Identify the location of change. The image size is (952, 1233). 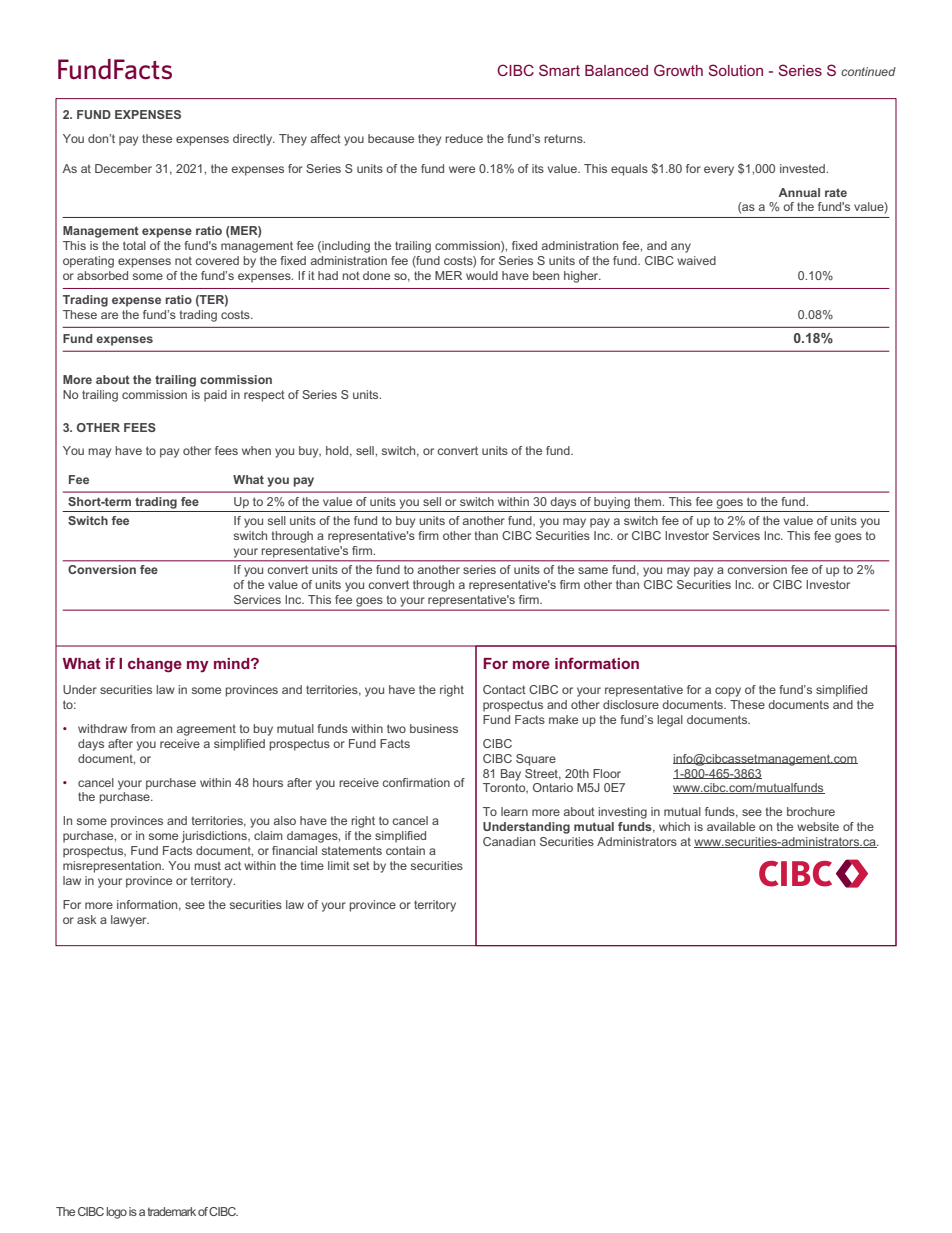
(155, 665).
